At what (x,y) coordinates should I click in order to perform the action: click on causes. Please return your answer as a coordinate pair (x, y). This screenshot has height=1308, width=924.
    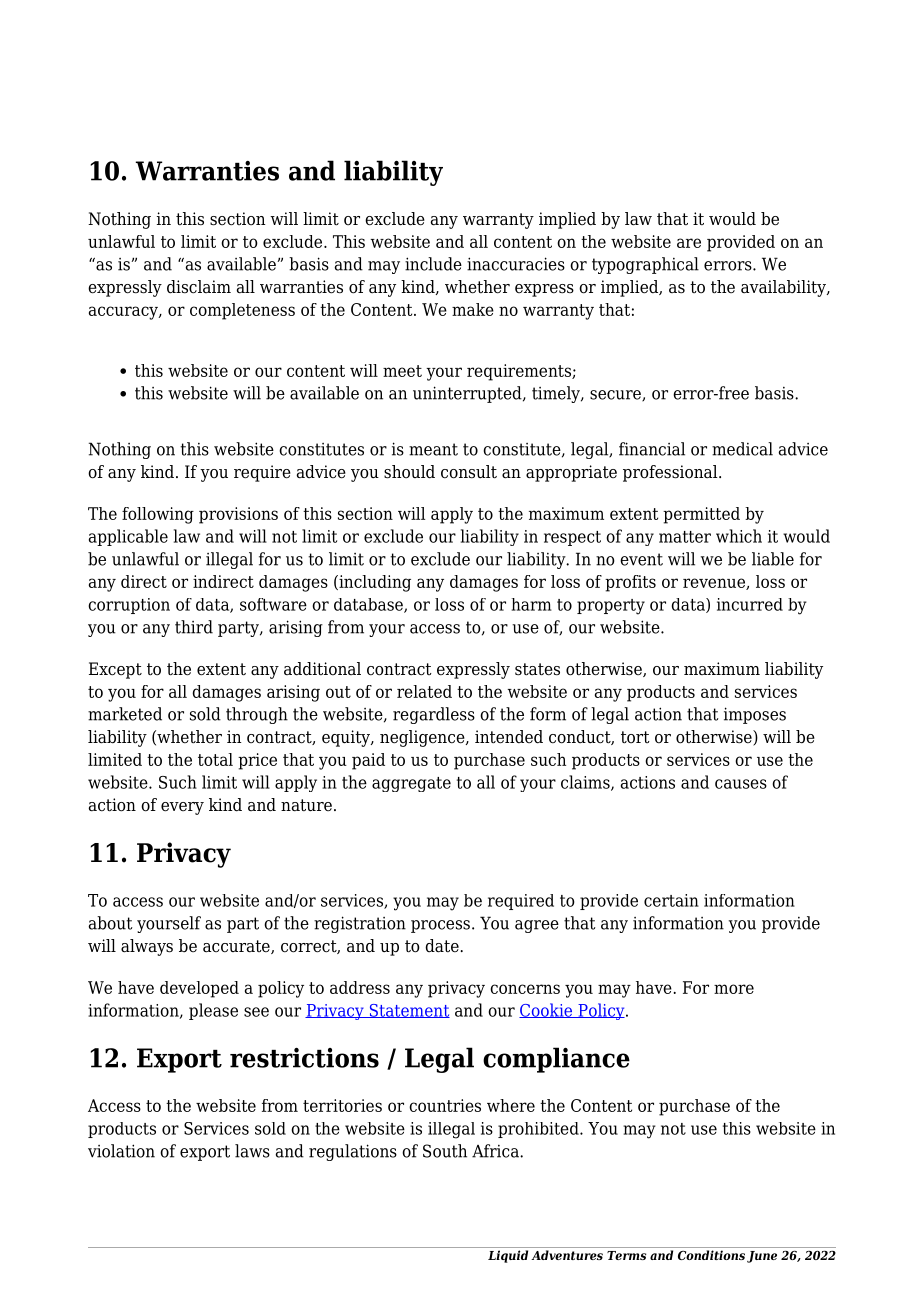
    Looking at the image, I should click on (741, 784).
